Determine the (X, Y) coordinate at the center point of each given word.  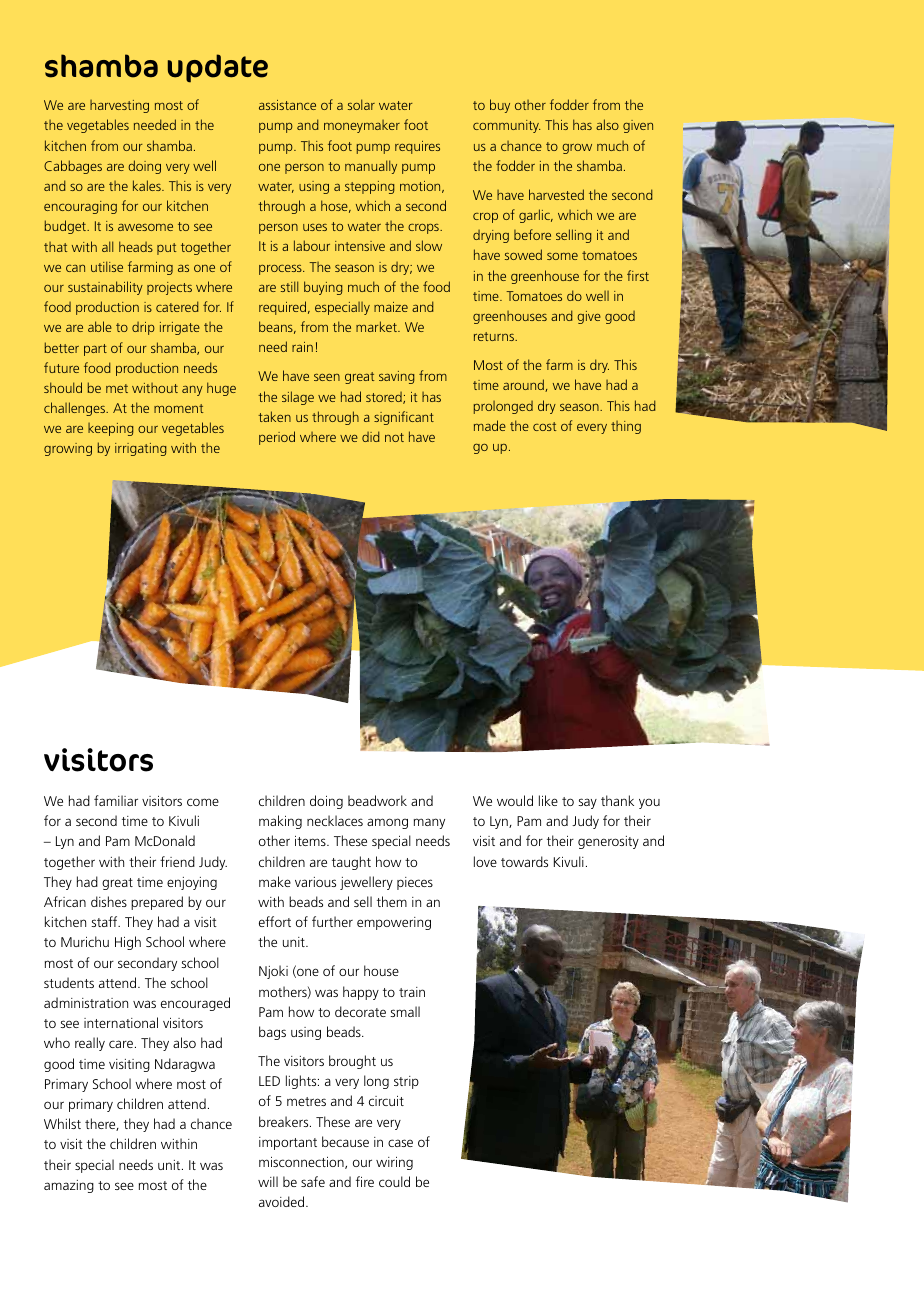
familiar (116, 800)
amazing (69, 1186)
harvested (556, 194)
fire (365, 1181)
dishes (109, 901)
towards (524, 861)
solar (361, 104)
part (95, 350)
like (548, 800)
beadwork (377, 800)
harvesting (119, 106)
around (524, 385)
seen (327, 377)
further (332, 921)
